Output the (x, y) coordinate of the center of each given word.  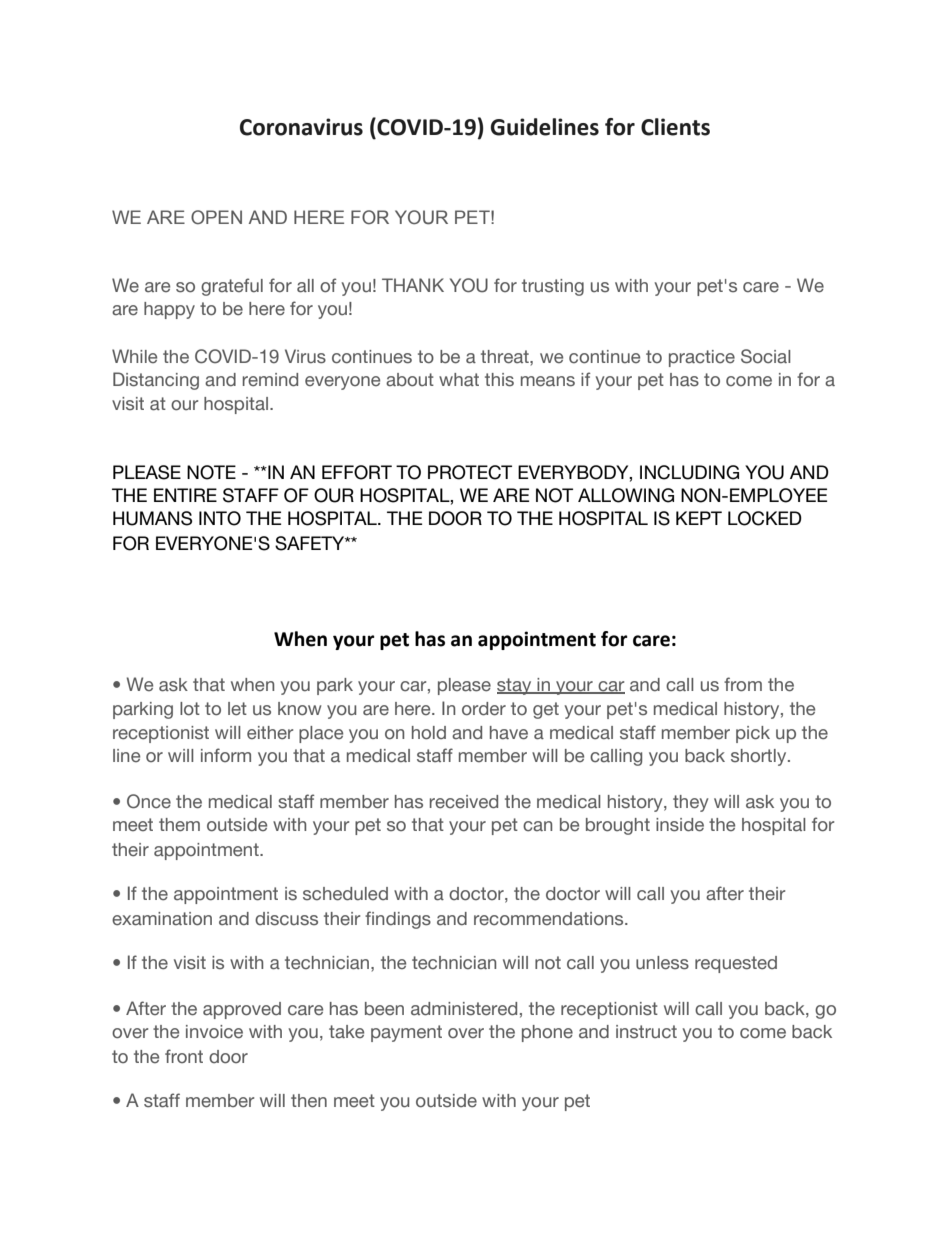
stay (515, 686)
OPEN (216, 217)
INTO (220, 518)
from (743, 684)
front (184, 1056)
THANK (413, 285)
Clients (675, 127)
